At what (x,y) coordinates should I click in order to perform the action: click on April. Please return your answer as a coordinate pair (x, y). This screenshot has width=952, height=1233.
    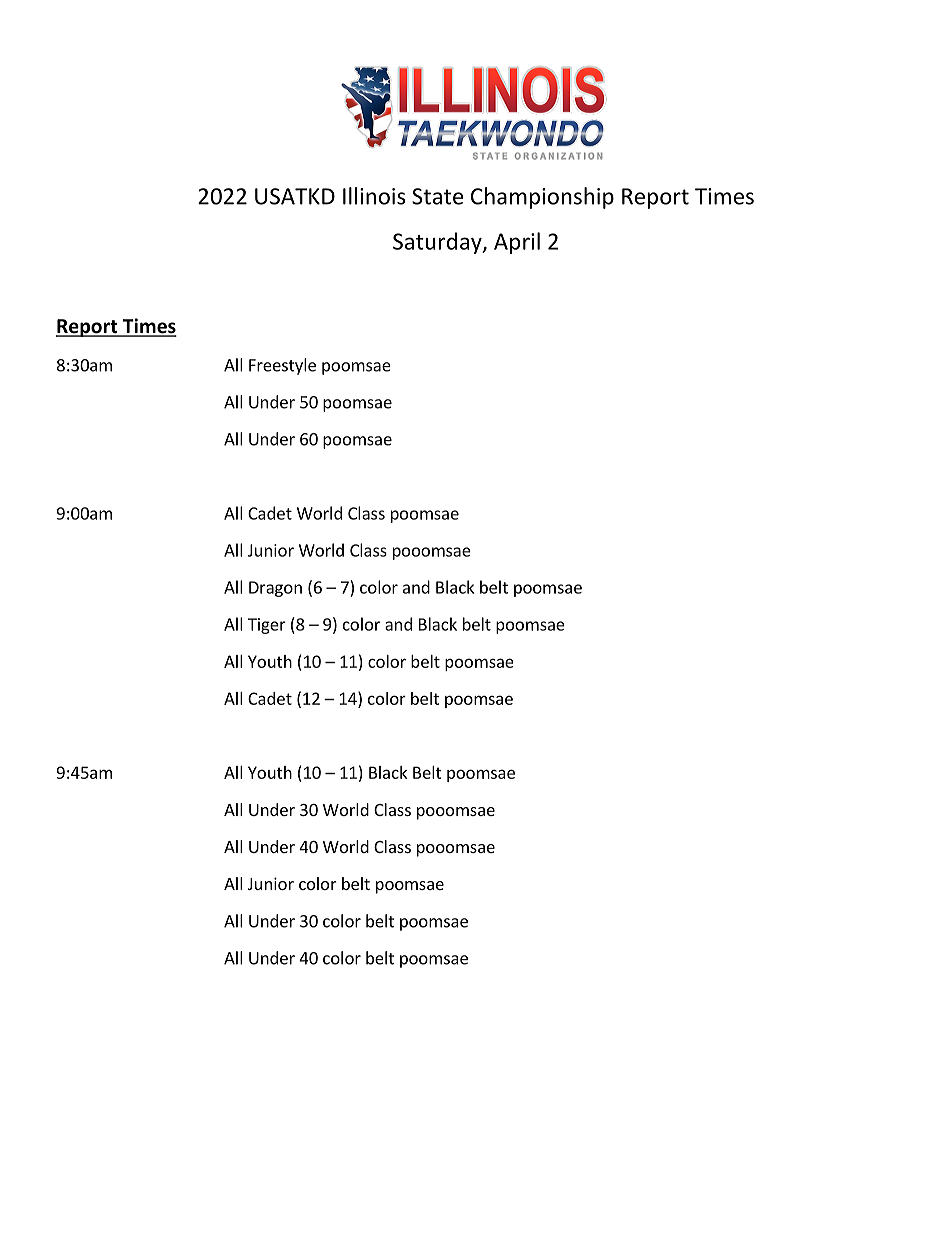
    Looking at the image, I should click on (517, 243).
